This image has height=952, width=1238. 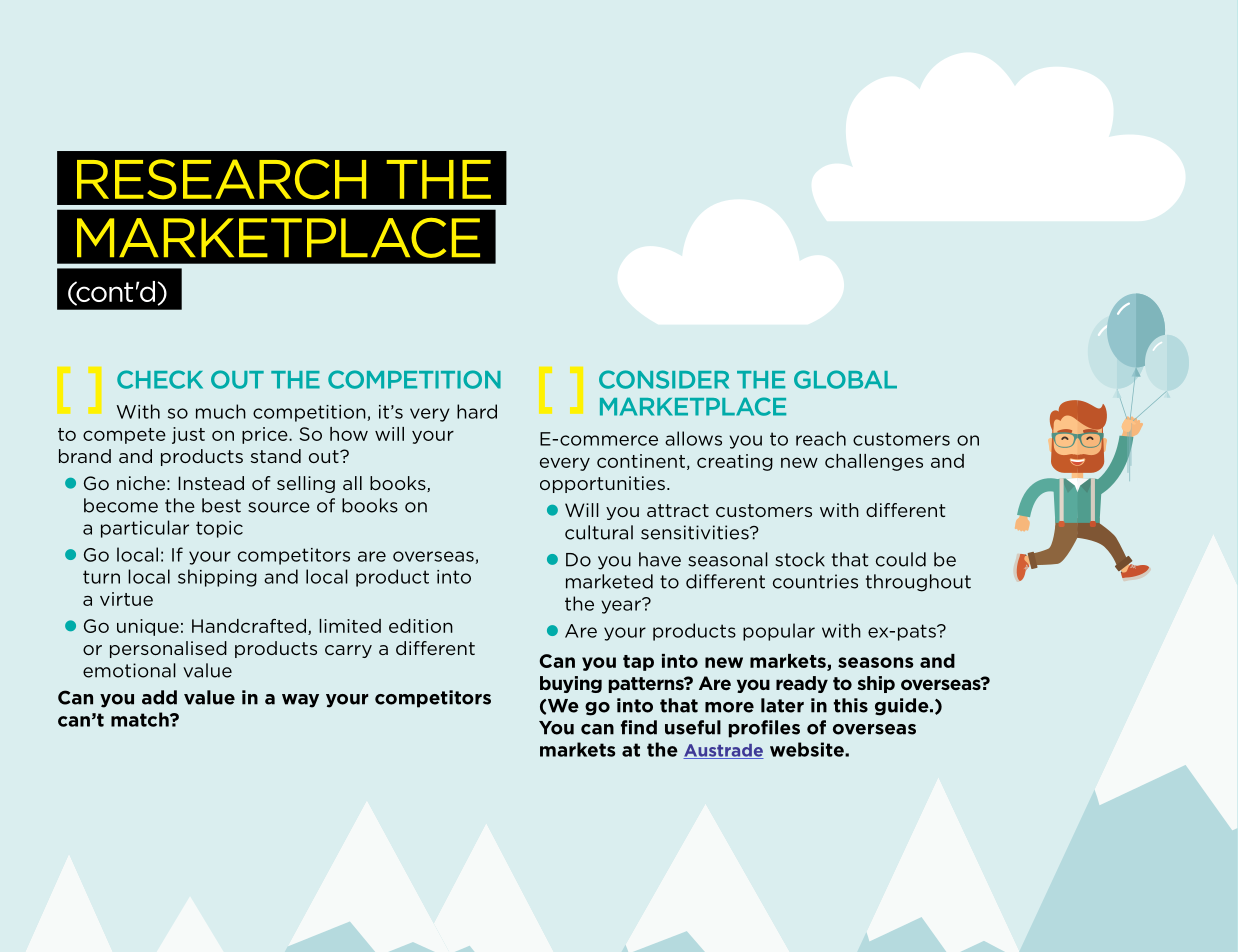 What do you see at coordinates (639, 727) in the image?
I see `find` at bounding box center [639, 727].
